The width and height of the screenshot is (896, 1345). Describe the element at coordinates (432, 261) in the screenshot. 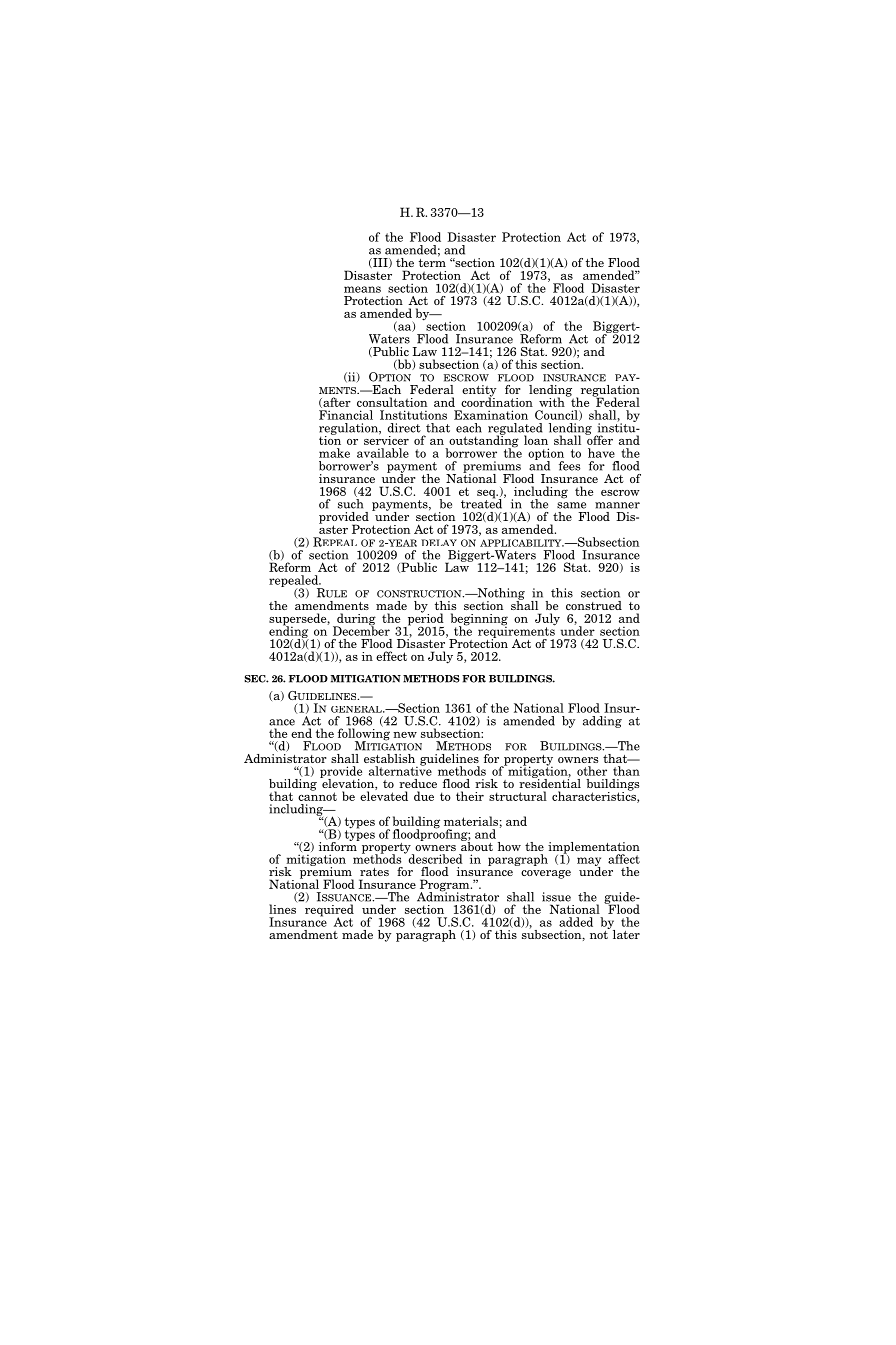

I see `term` at that location.
